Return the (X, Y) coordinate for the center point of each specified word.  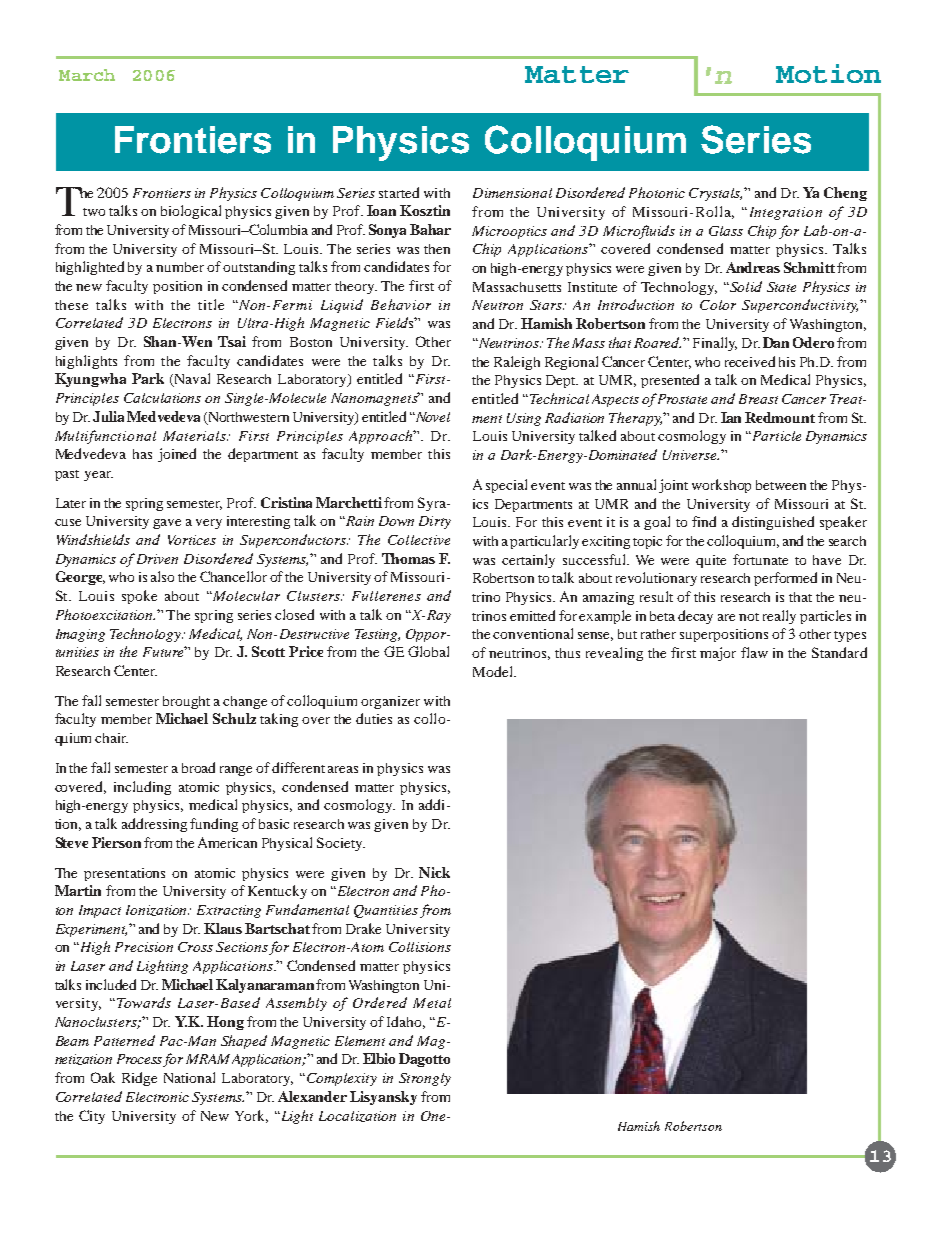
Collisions (420, 947)
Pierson (116, 842)
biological (191, 212)
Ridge (139, 1079)
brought (186, 702)
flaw (754, 652)
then (437, 249)
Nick (434, 872)
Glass (726, 231)
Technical (559, 398)
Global (428, 651)
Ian (731, 417)
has (142, 454)
